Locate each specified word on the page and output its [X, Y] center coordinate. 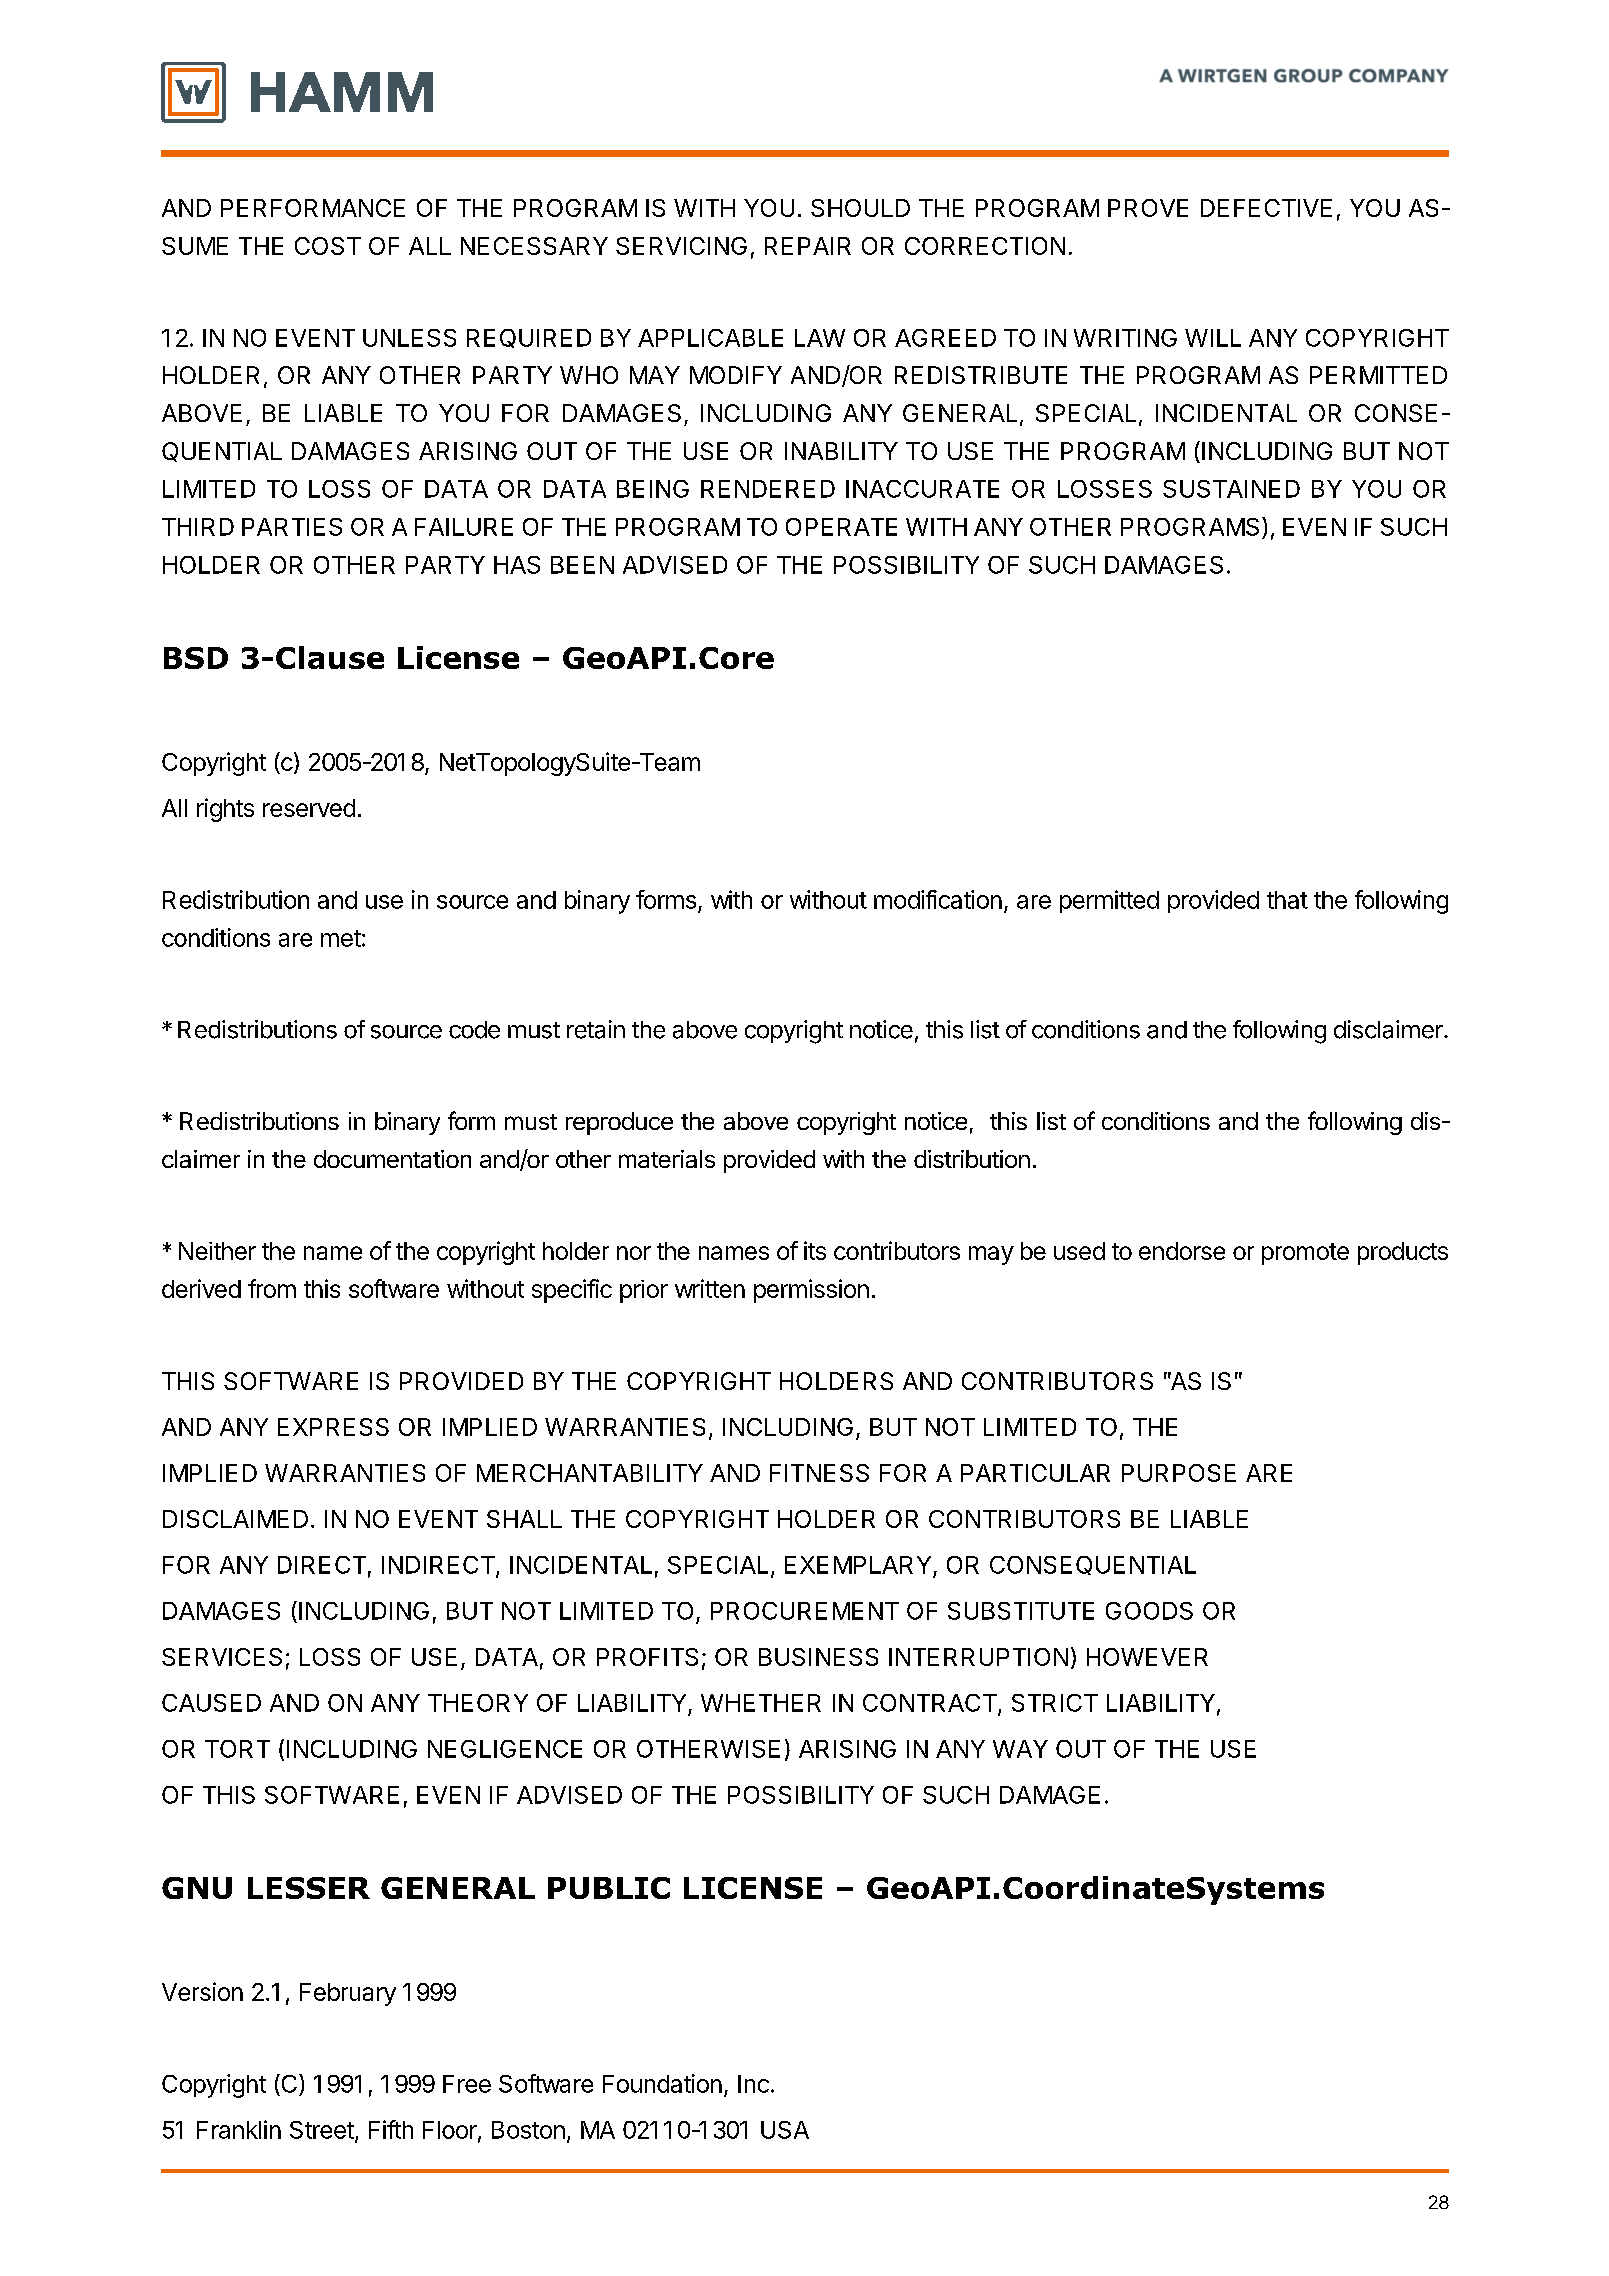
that [1287, 900]
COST [328, 246]
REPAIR [808, 246]
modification [938, 899]
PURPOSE [1179, 1473]
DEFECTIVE [1266, 208]
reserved [309, 808]
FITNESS [819, 1473]
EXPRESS [333, 1427]
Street [322, 2130]
